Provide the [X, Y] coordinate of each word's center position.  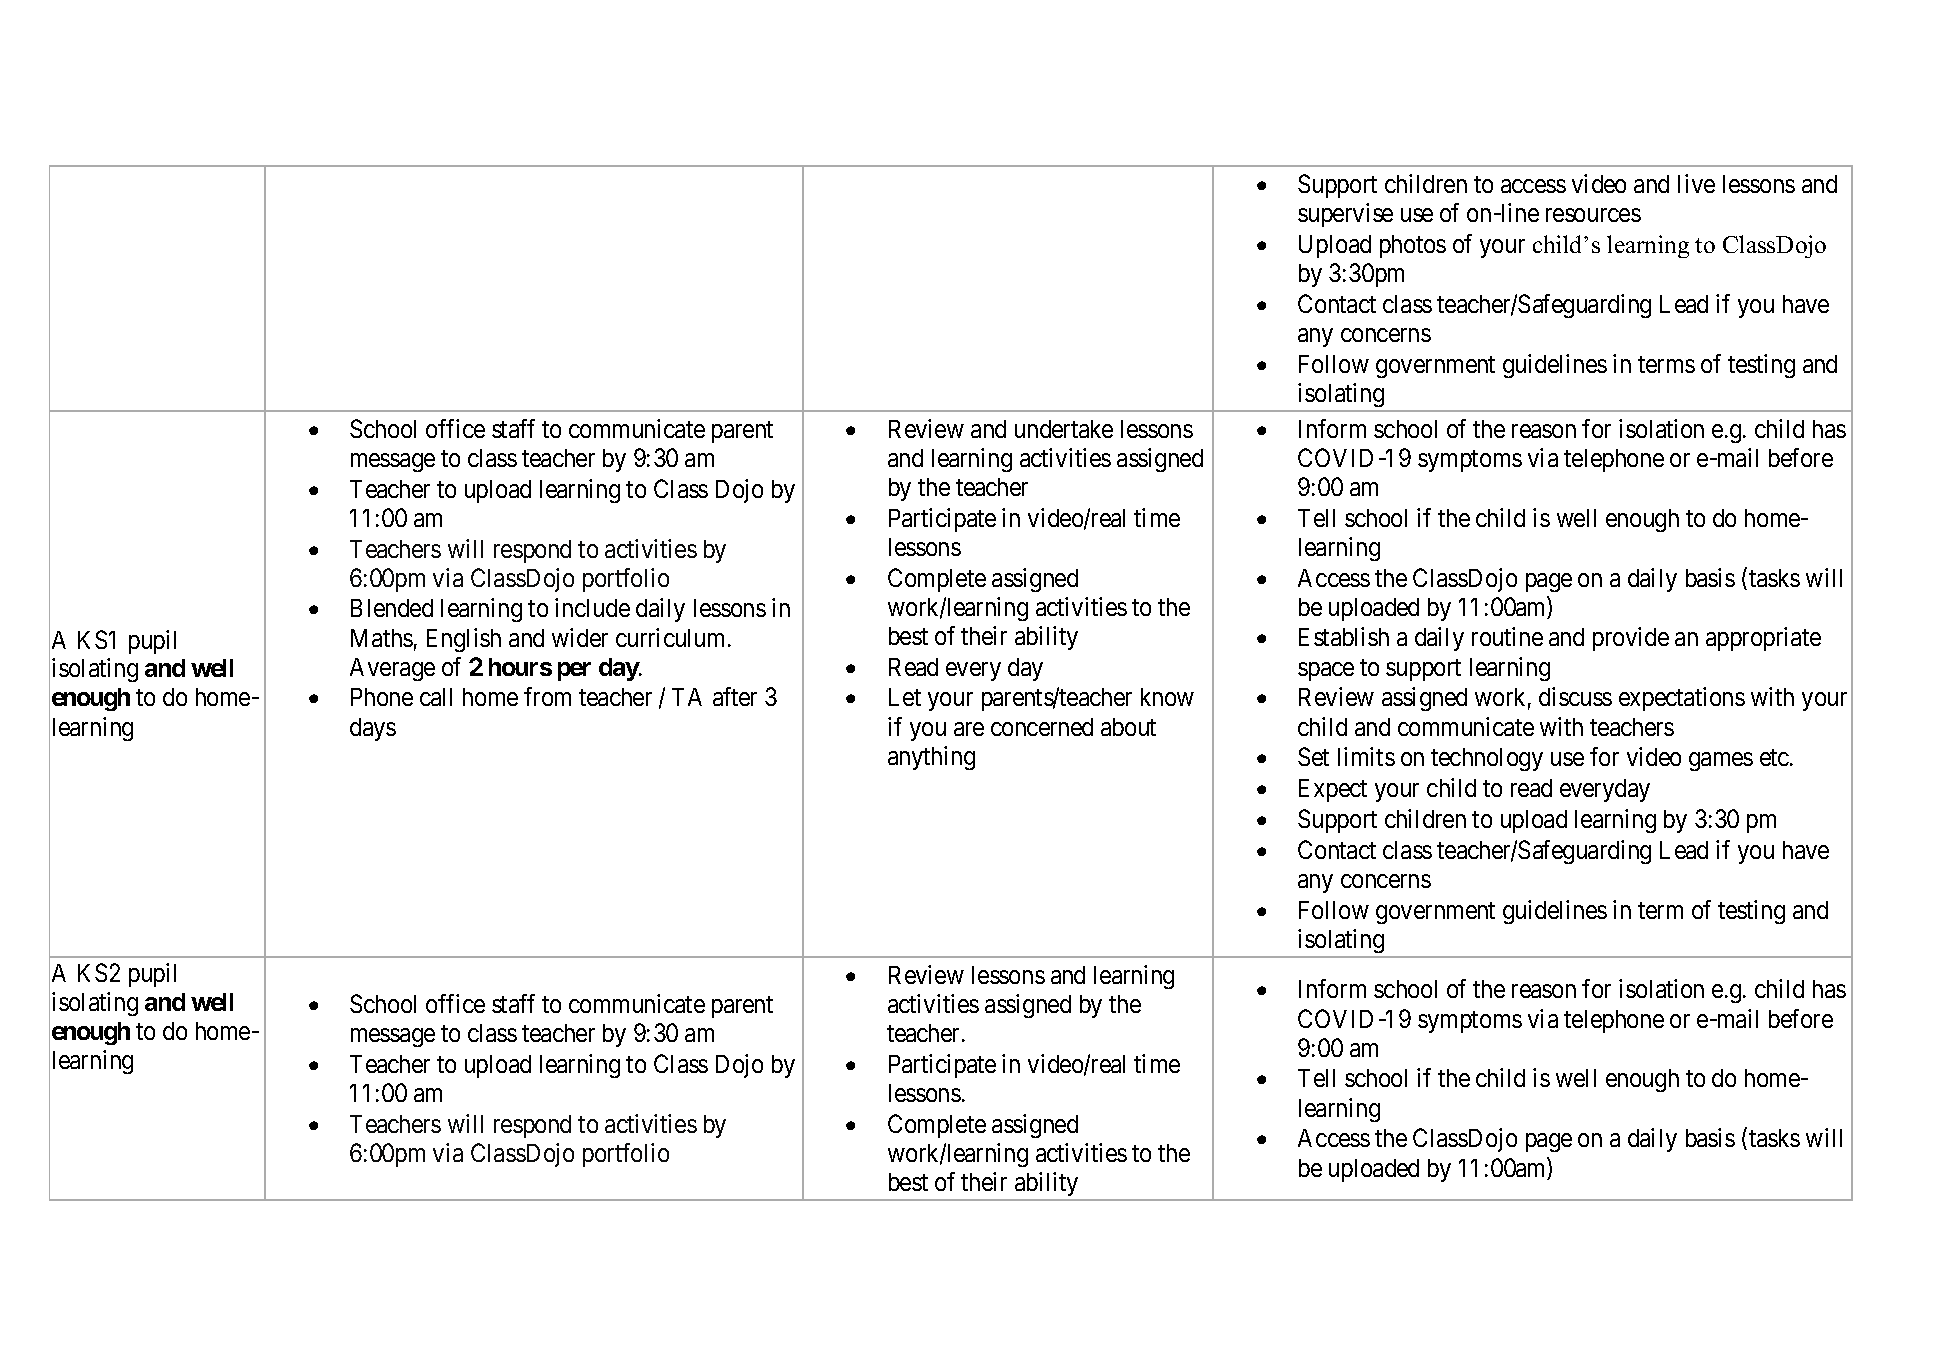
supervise [1345, 215]
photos [1413, 246]
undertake [1064, 429]
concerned [1042, 727]
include [592, 607]
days [373, 729]
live [1696, 183]
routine [1507, 636]
